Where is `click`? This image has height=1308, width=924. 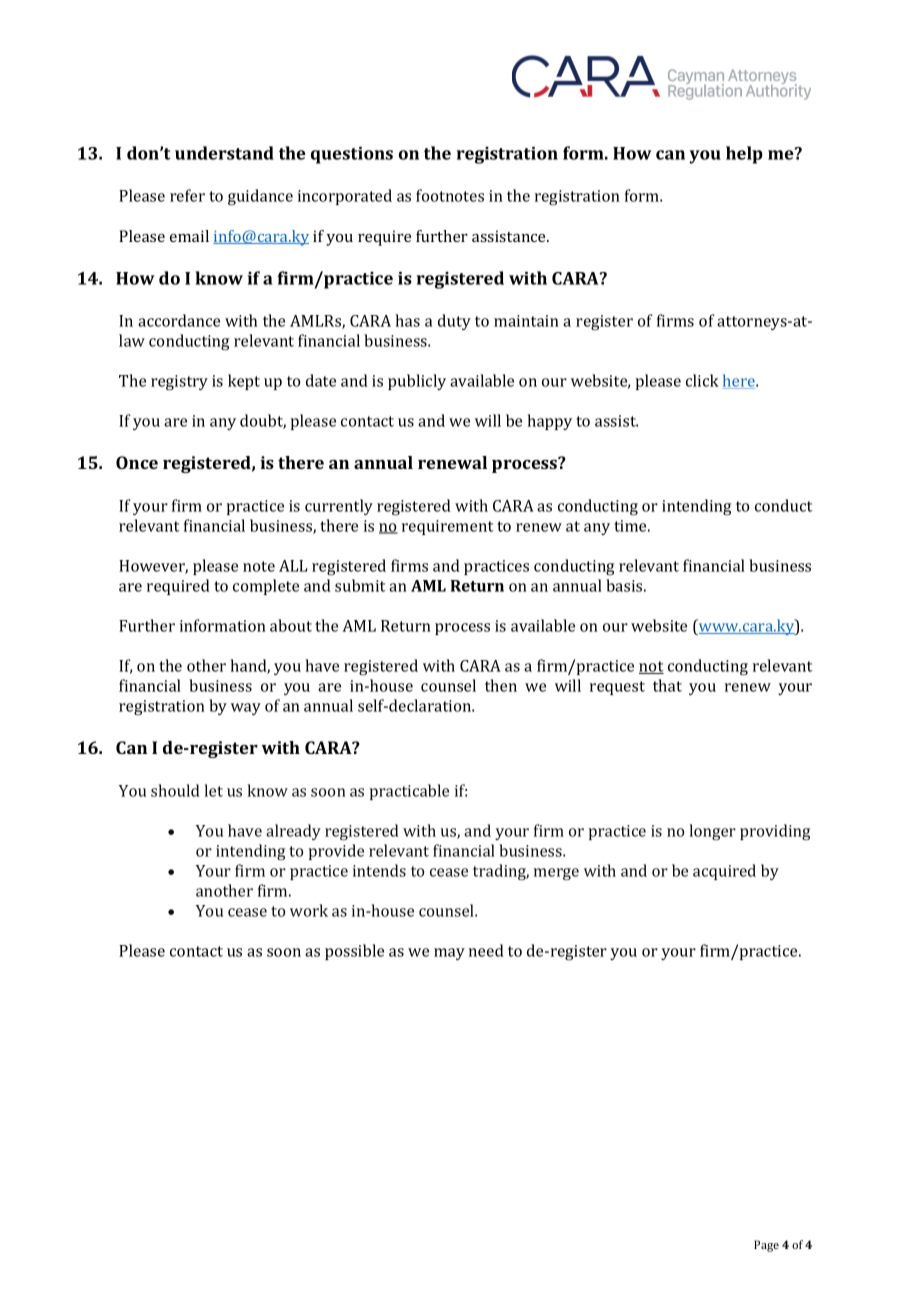
click is located at coordinates (702, 380).
